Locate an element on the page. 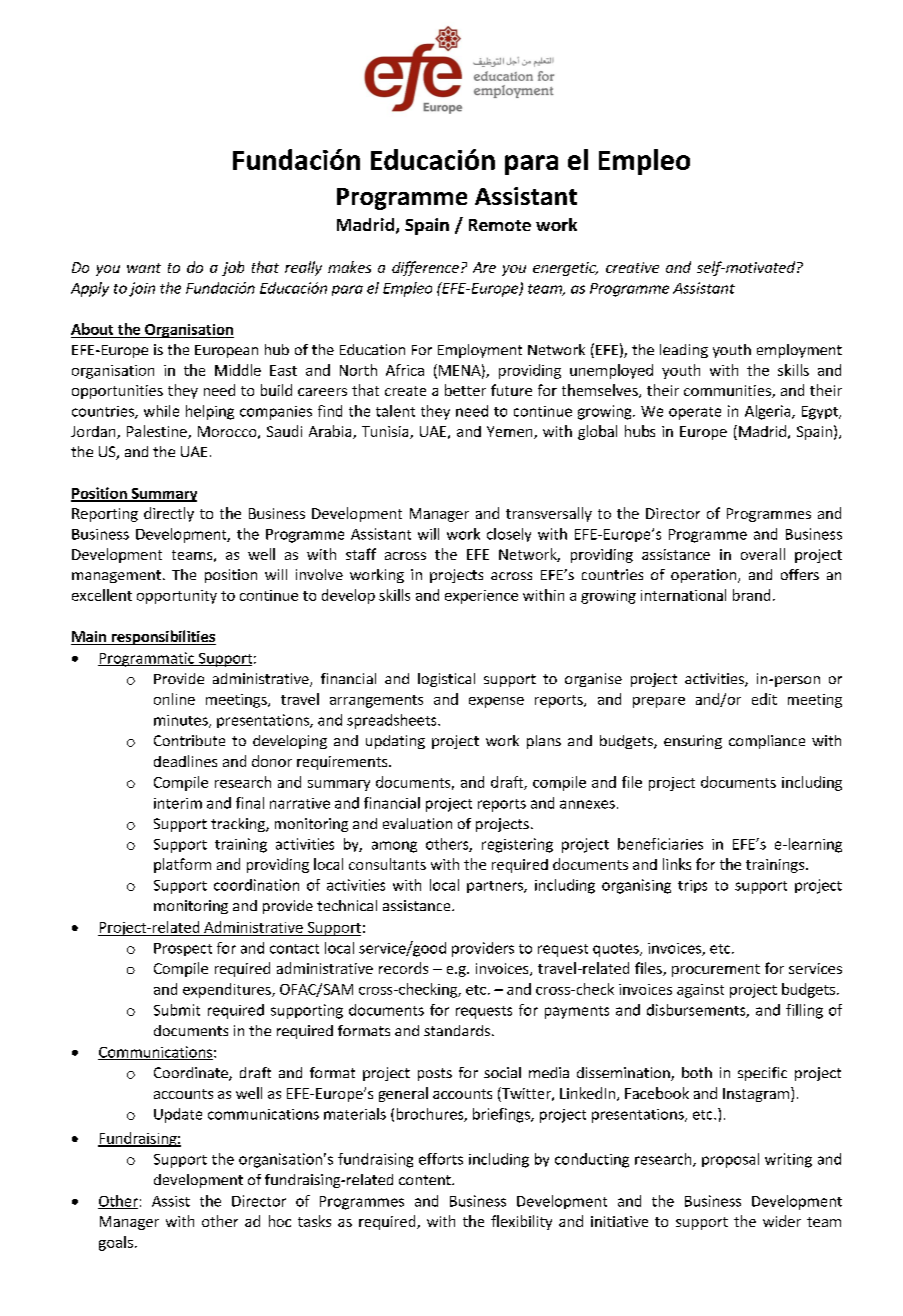 This image has width=903, height=1316. want is located at coordinates (144, 268).
